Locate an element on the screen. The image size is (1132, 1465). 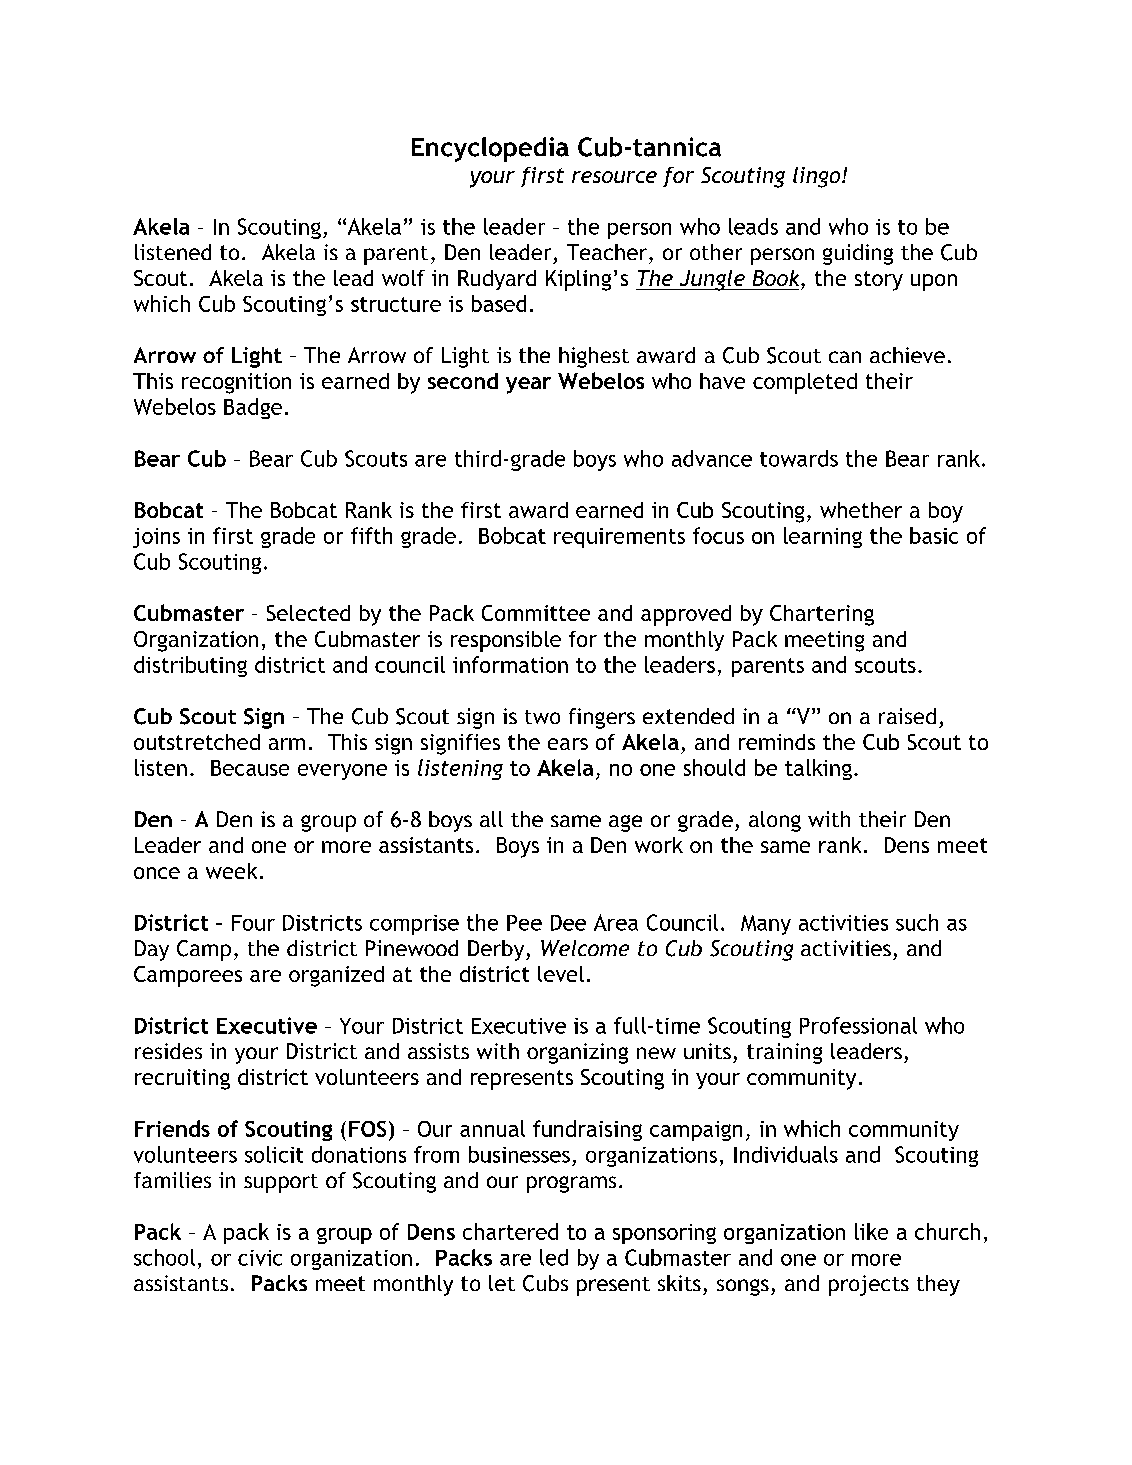
led is located at coordinates (554, 1257).
